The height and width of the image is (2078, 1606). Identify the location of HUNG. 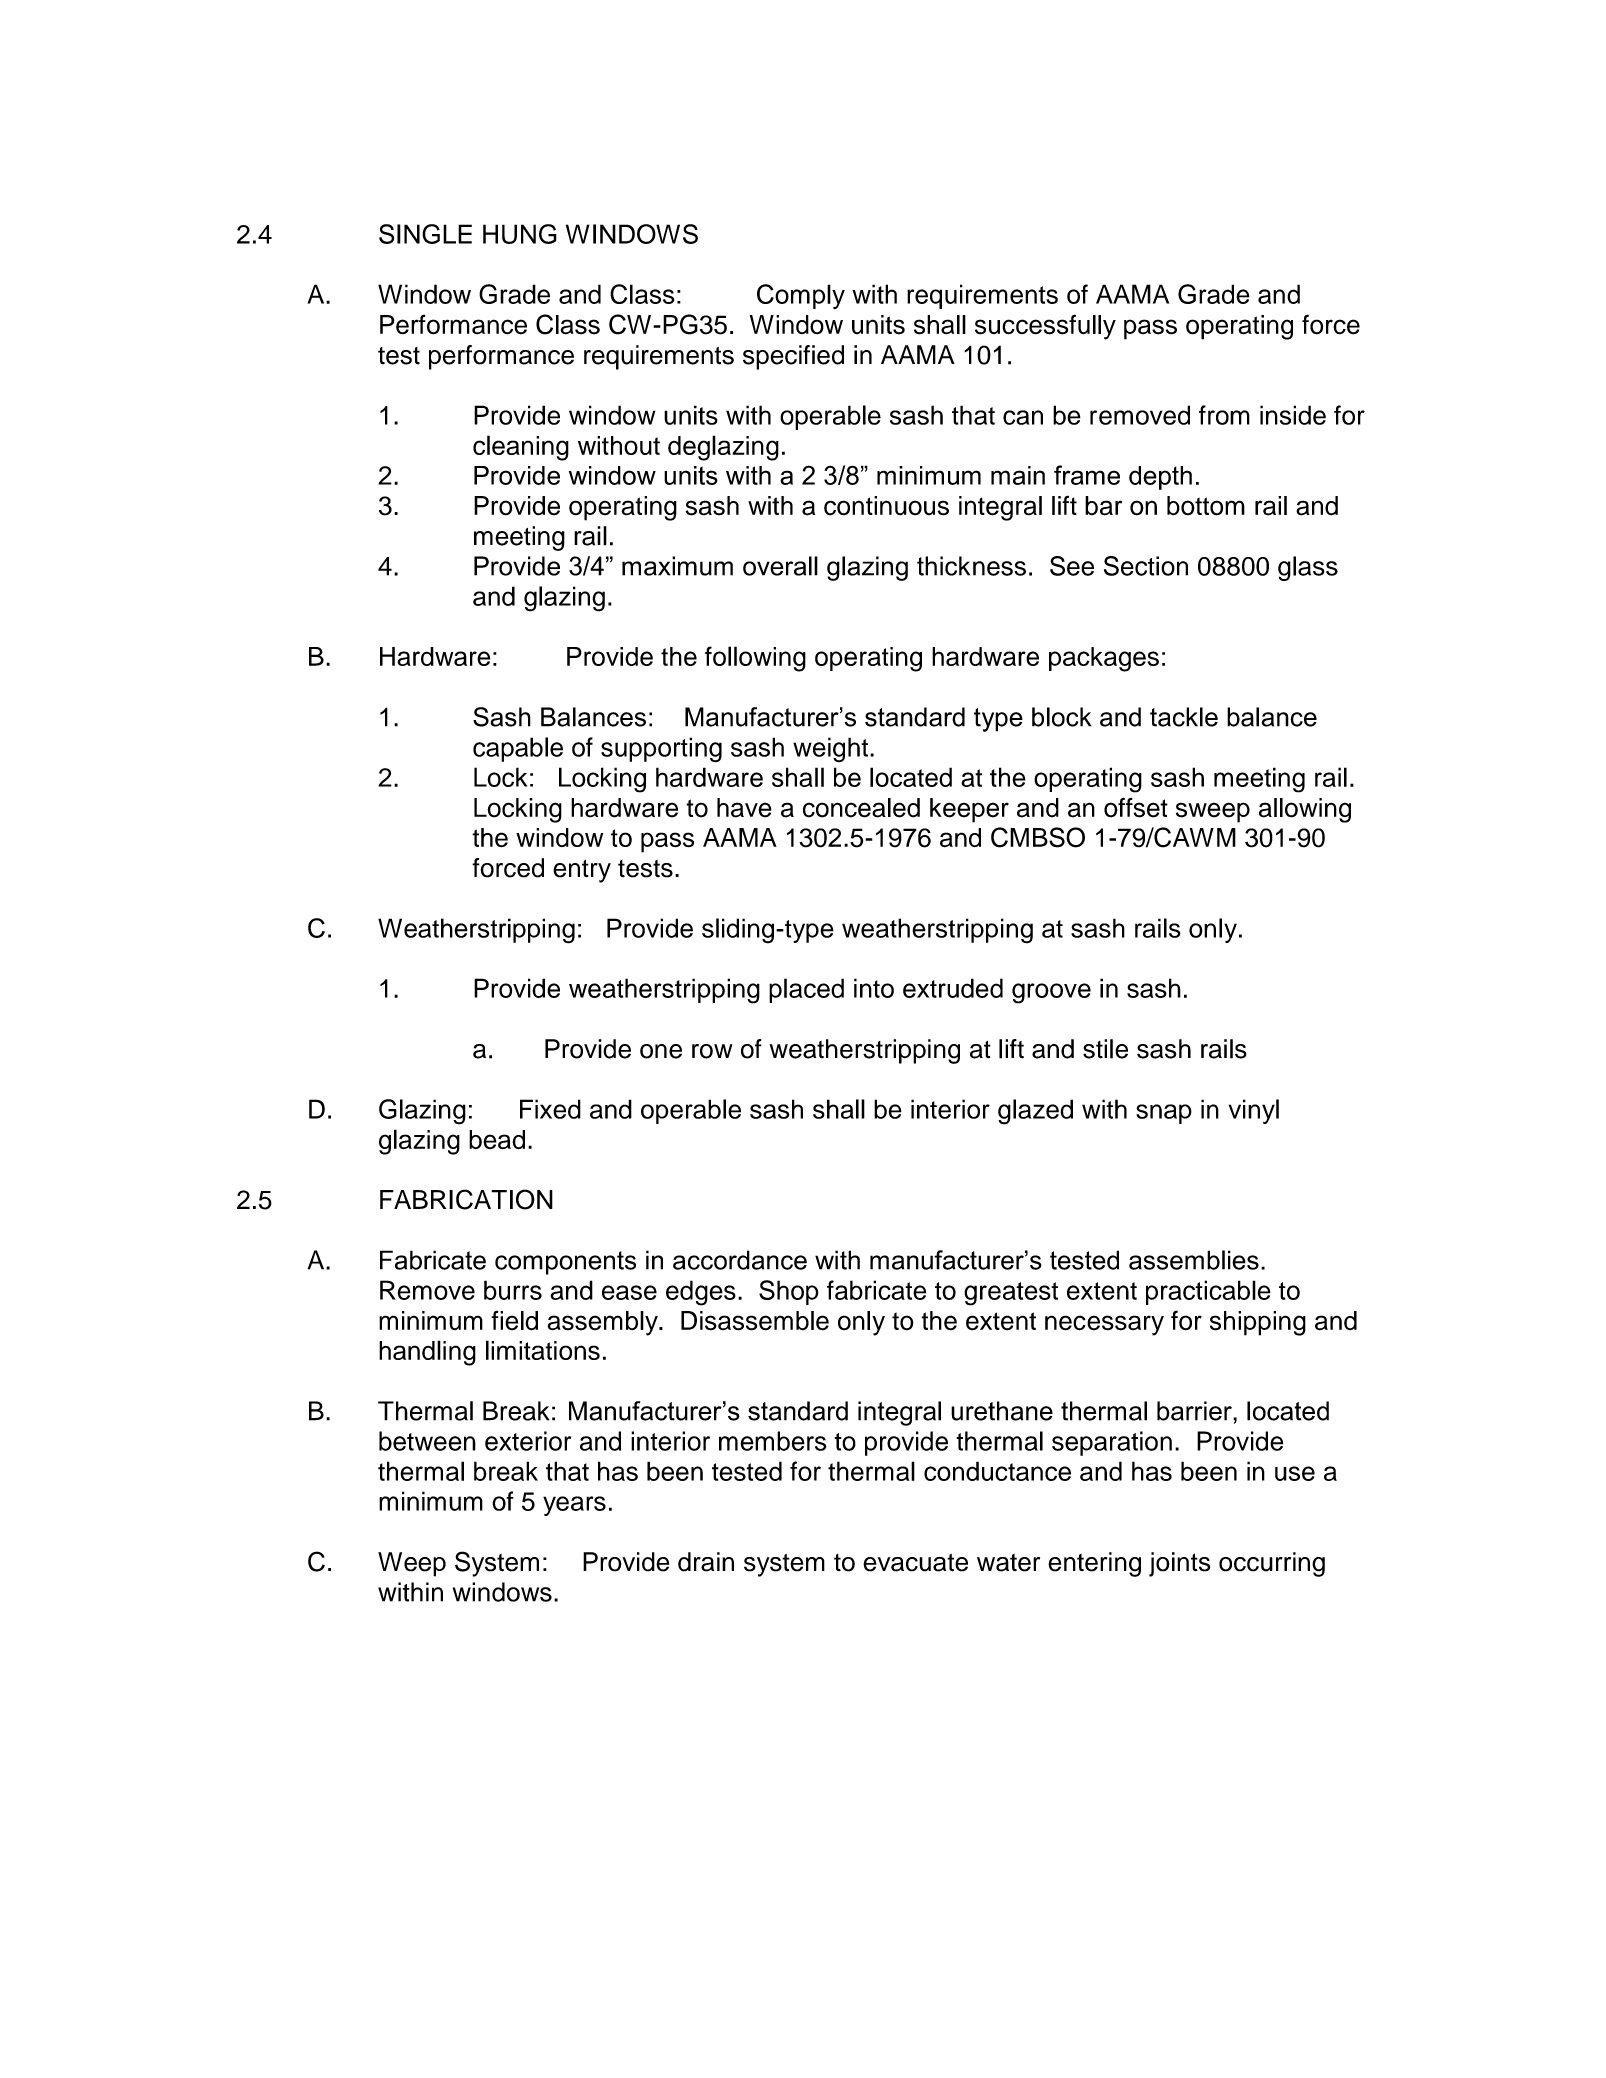
(520, 234).
